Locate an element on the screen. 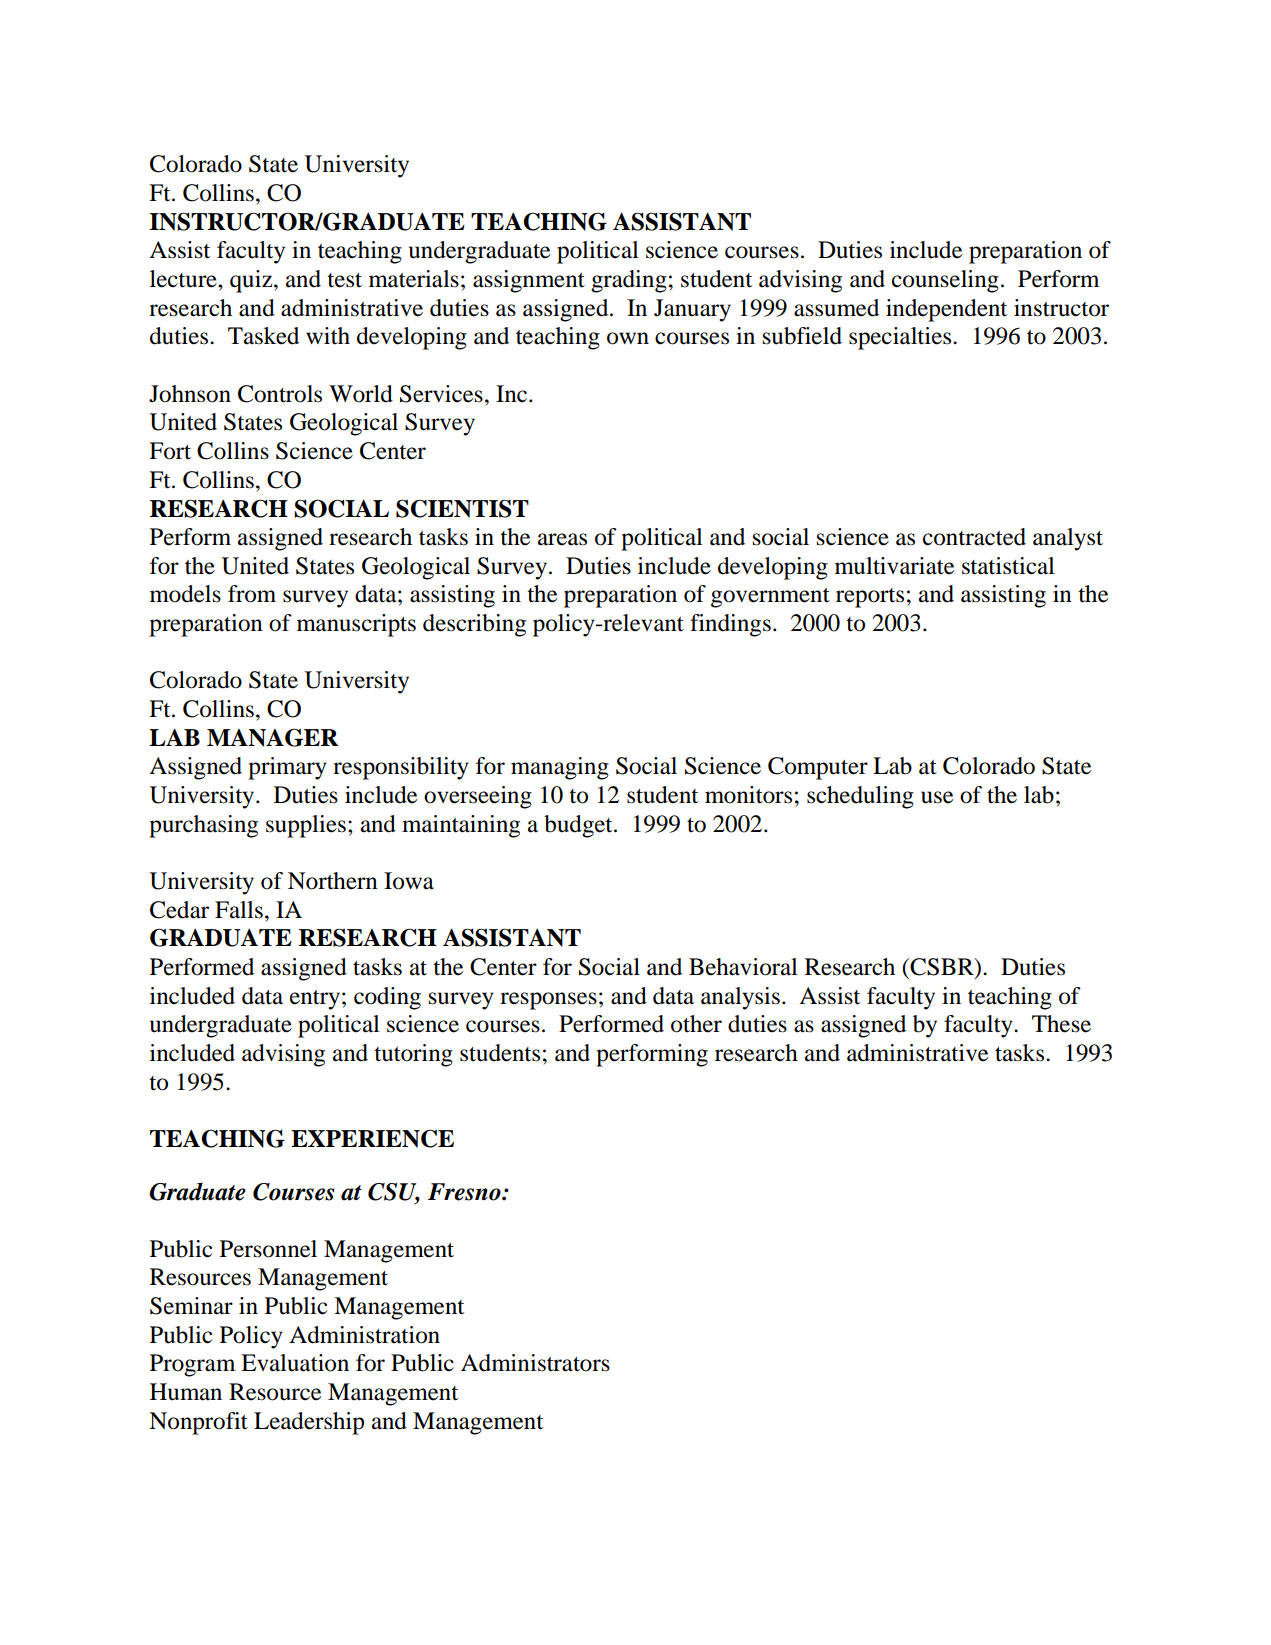 Image resolution: width=1271 pixels, height=1645 pixels. other is located at coordinates (696, 1024).
